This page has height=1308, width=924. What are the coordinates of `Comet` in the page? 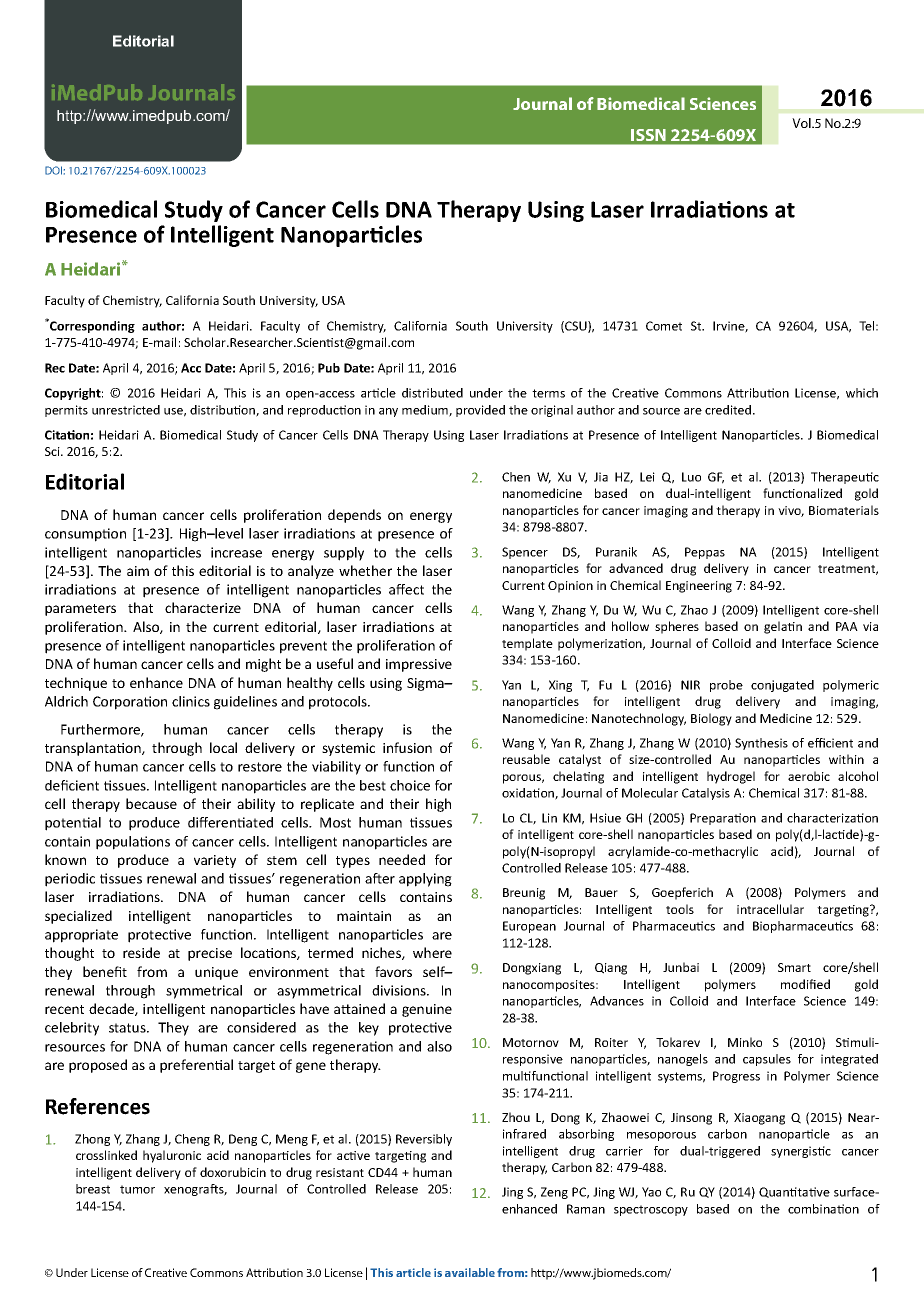 It's located at (664, 326).
